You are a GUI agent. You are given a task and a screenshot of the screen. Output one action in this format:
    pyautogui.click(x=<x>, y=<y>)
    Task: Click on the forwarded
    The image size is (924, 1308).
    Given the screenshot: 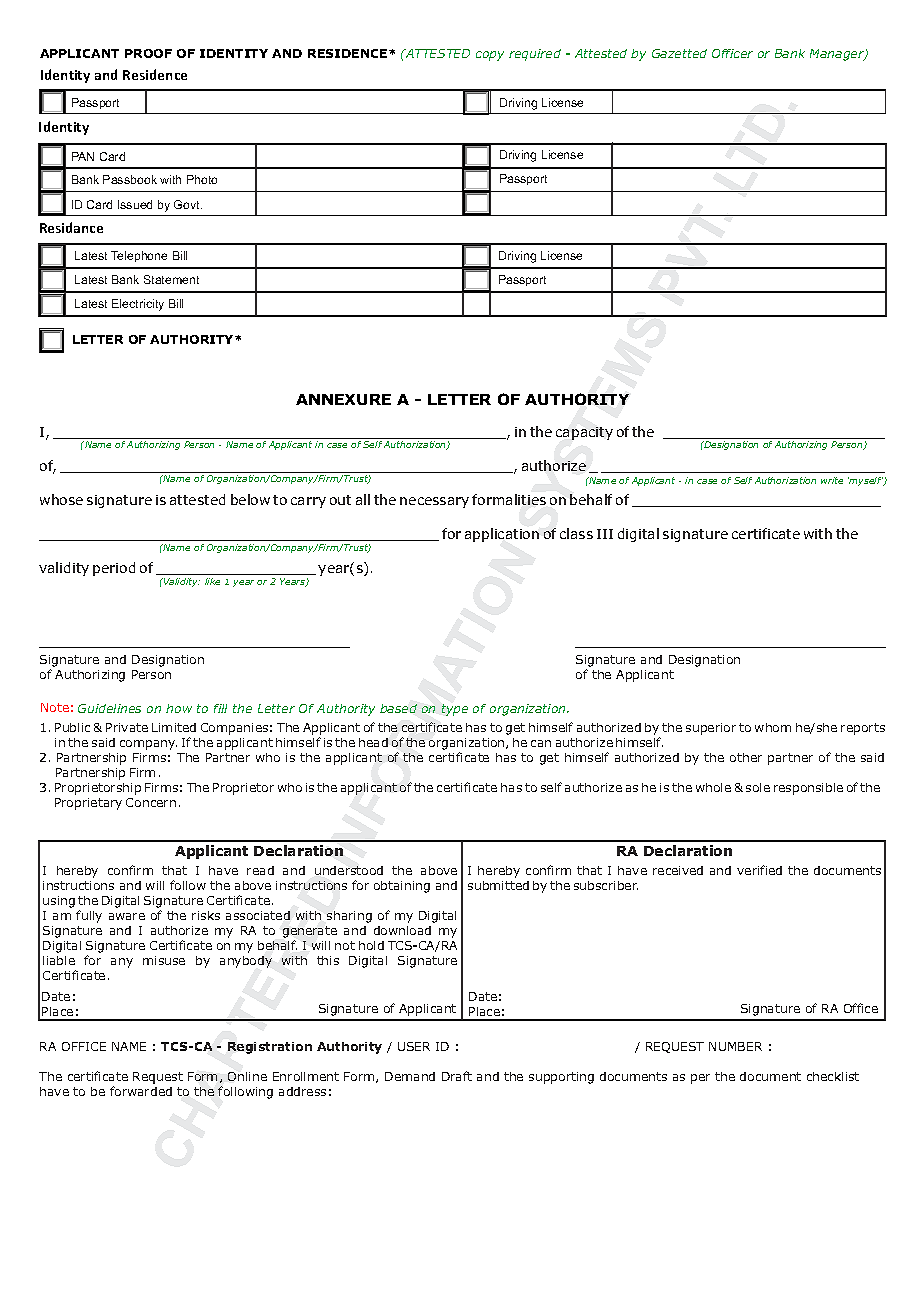 What is the action you would take?
    pyautogui.click(x=141, y=1091)
